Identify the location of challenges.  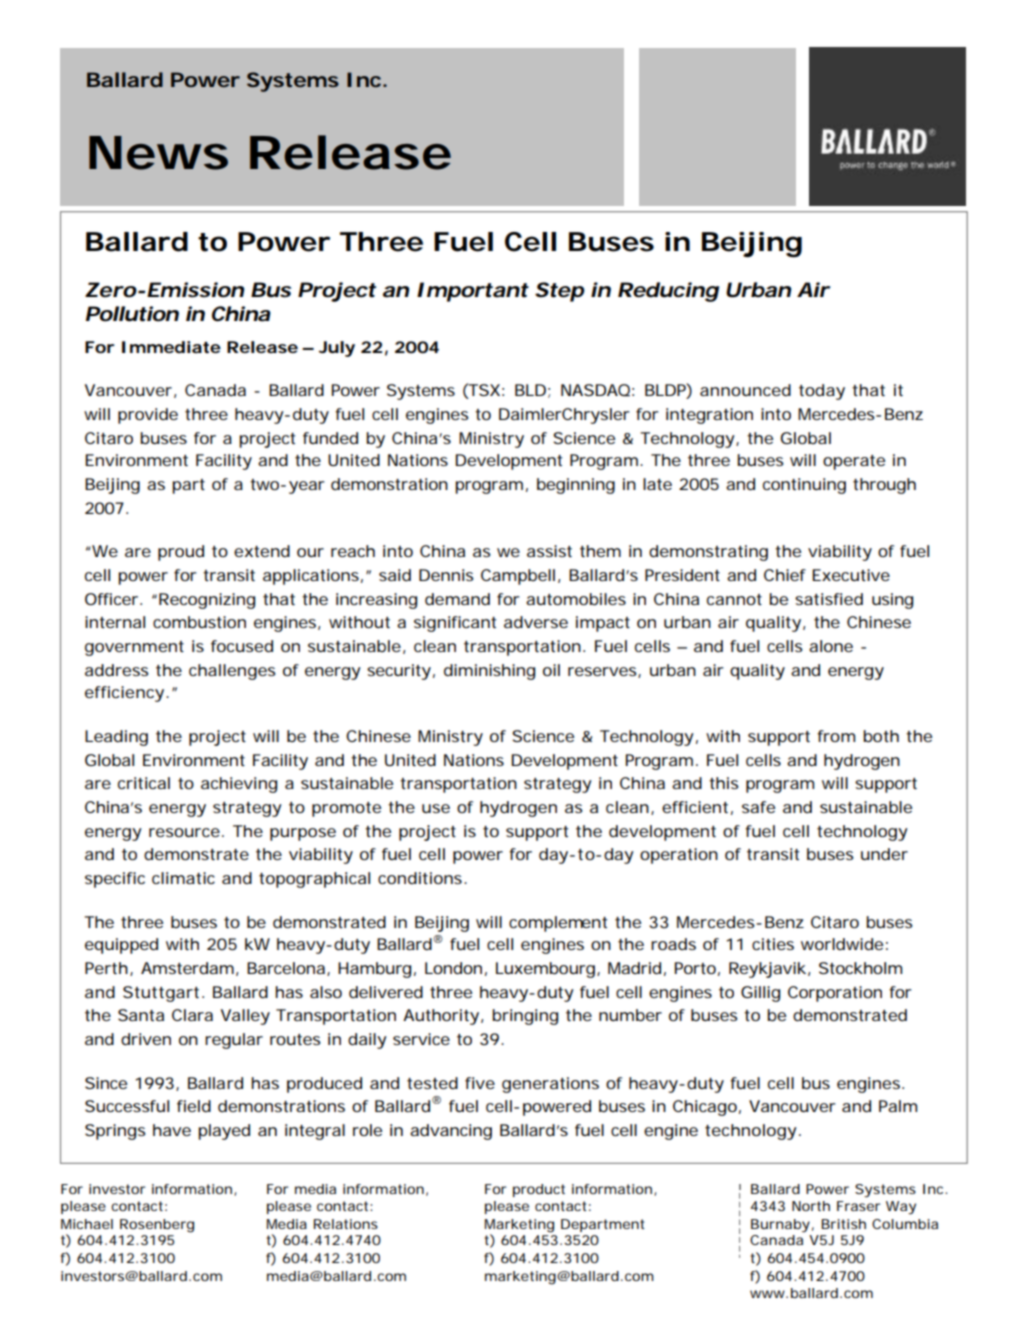
(232, 672).
